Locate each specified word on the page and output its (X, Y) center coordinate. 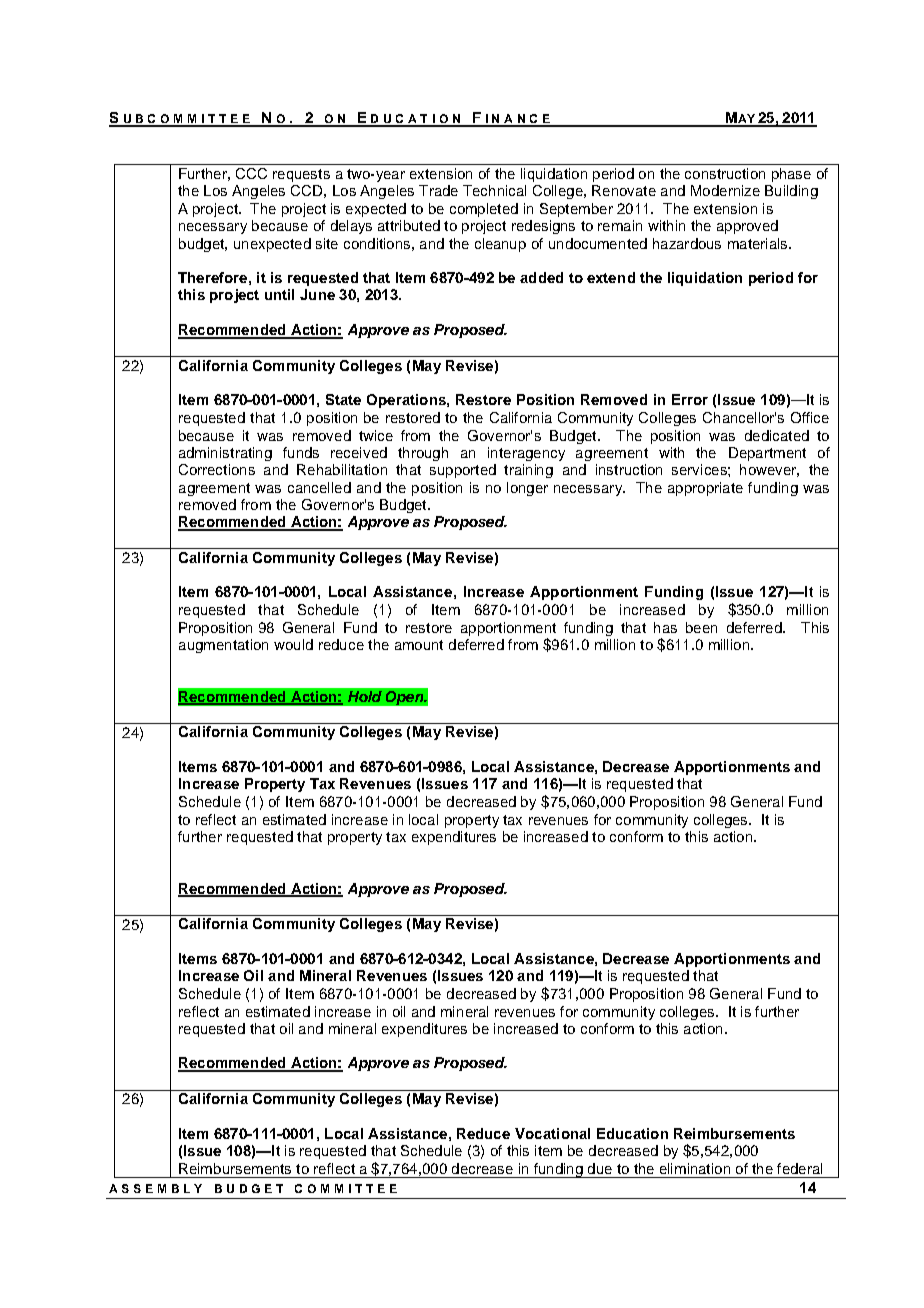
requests (301, 175)
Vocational (552, 1133)
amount (419, 645)
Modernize (725, 190)
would (293, 644)
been (701, 627)
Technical (494, 190)
